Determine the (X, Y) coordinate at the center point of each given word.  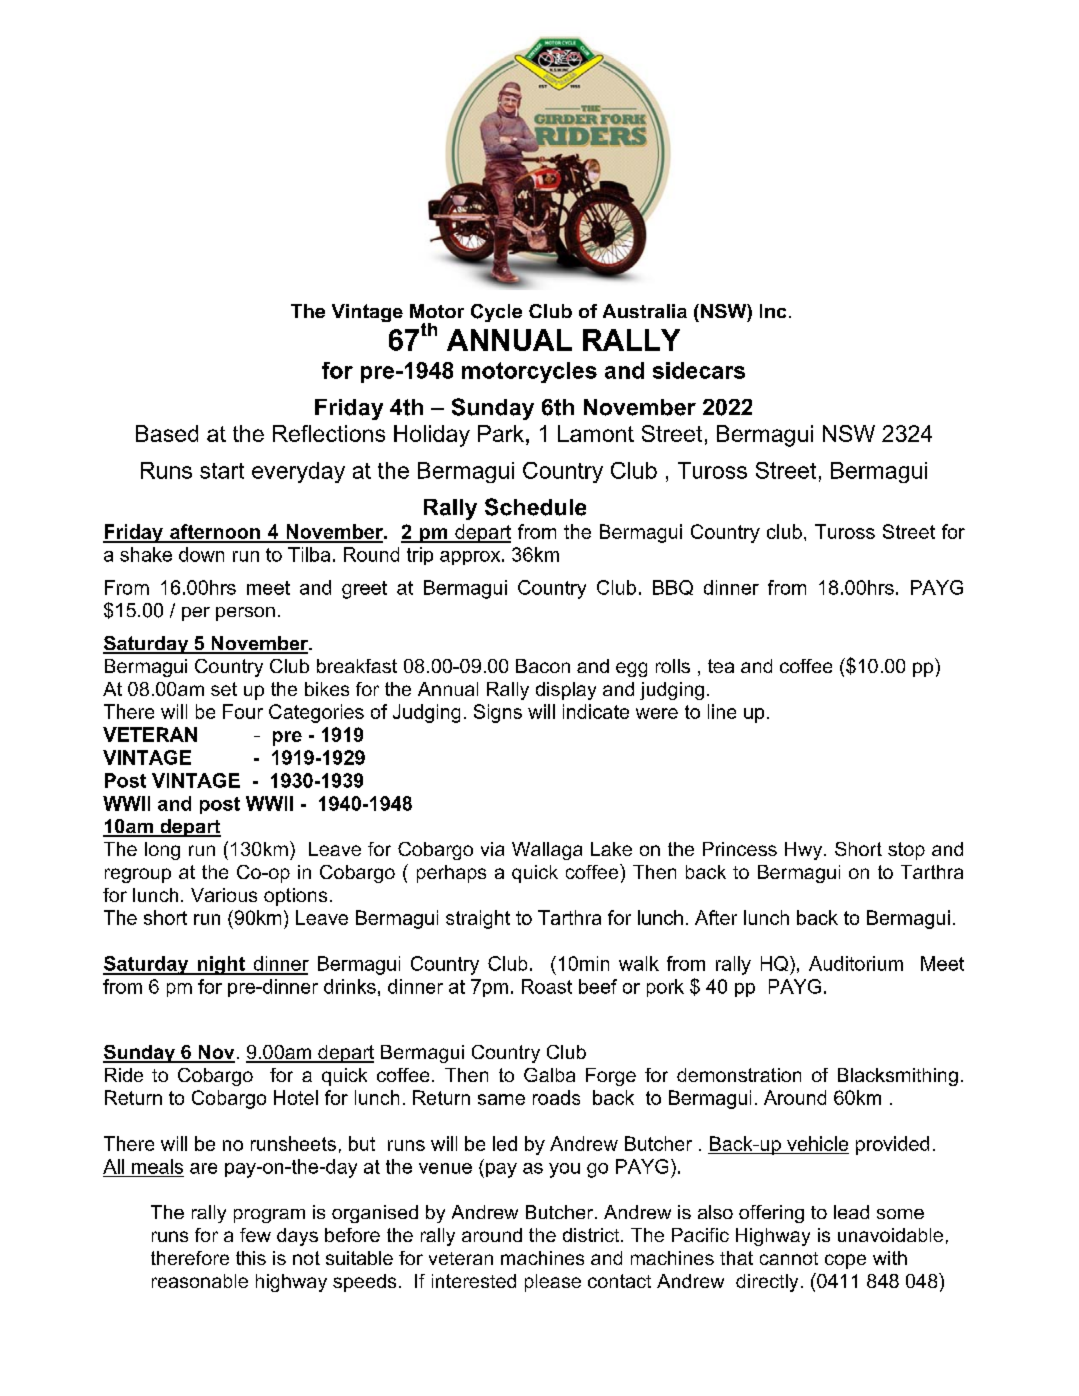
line (722, 711)
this (251, 1258)
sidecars (699, 370)
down (201, 554)
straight (478, 919)
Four (243, 711)
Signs (498, 713)
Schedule (535, 507)
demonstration (739, 1075)
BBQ (673, 587)
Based (167, 433)
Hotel (296, 1097)
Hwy (805, 851)
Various (224, 895)
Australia (645, 311)
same (501, 1099)
